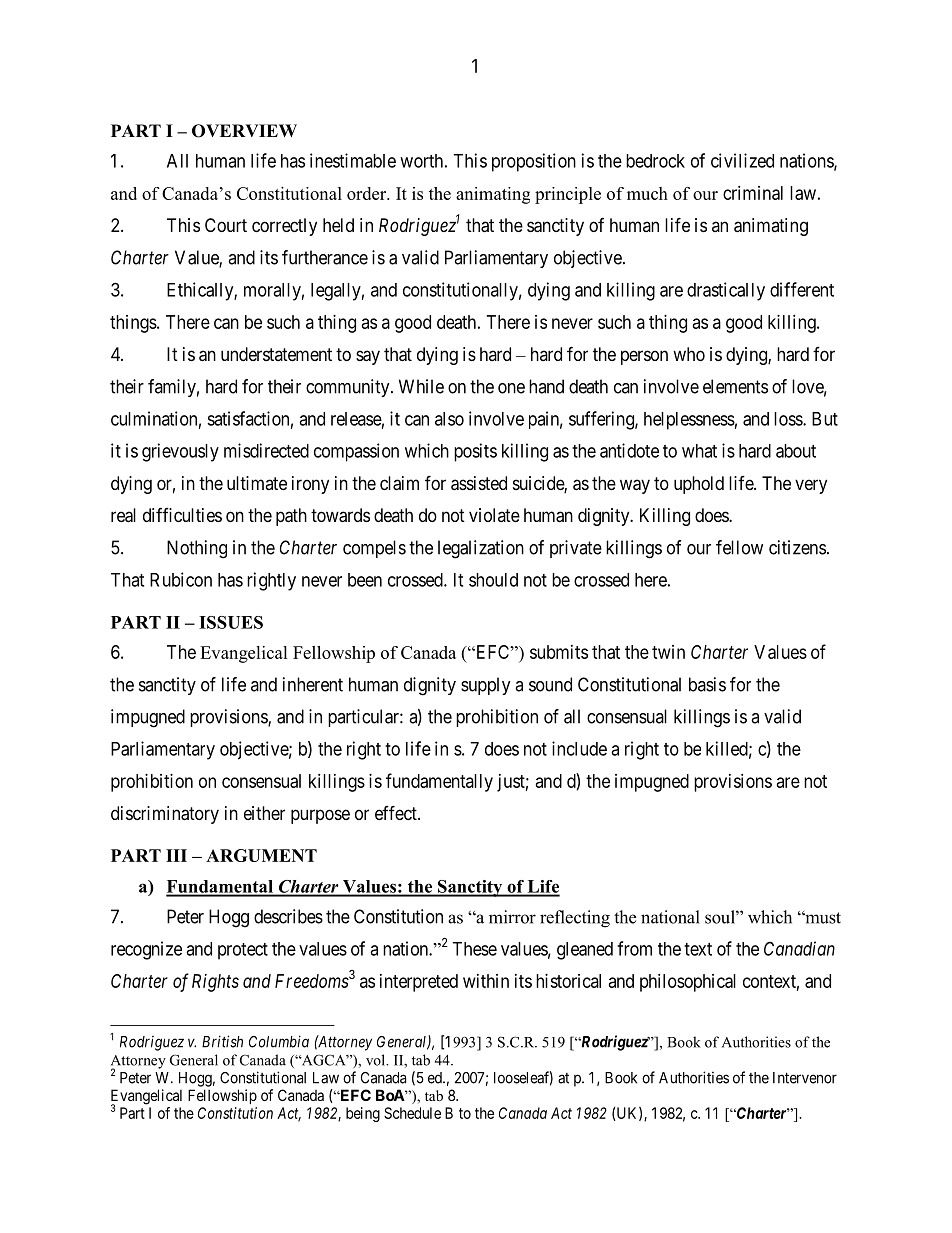 The width and height of the page is (952, 1233). Describe the element at coordinates (222, 1041) in the page. I see `British` at that location.
